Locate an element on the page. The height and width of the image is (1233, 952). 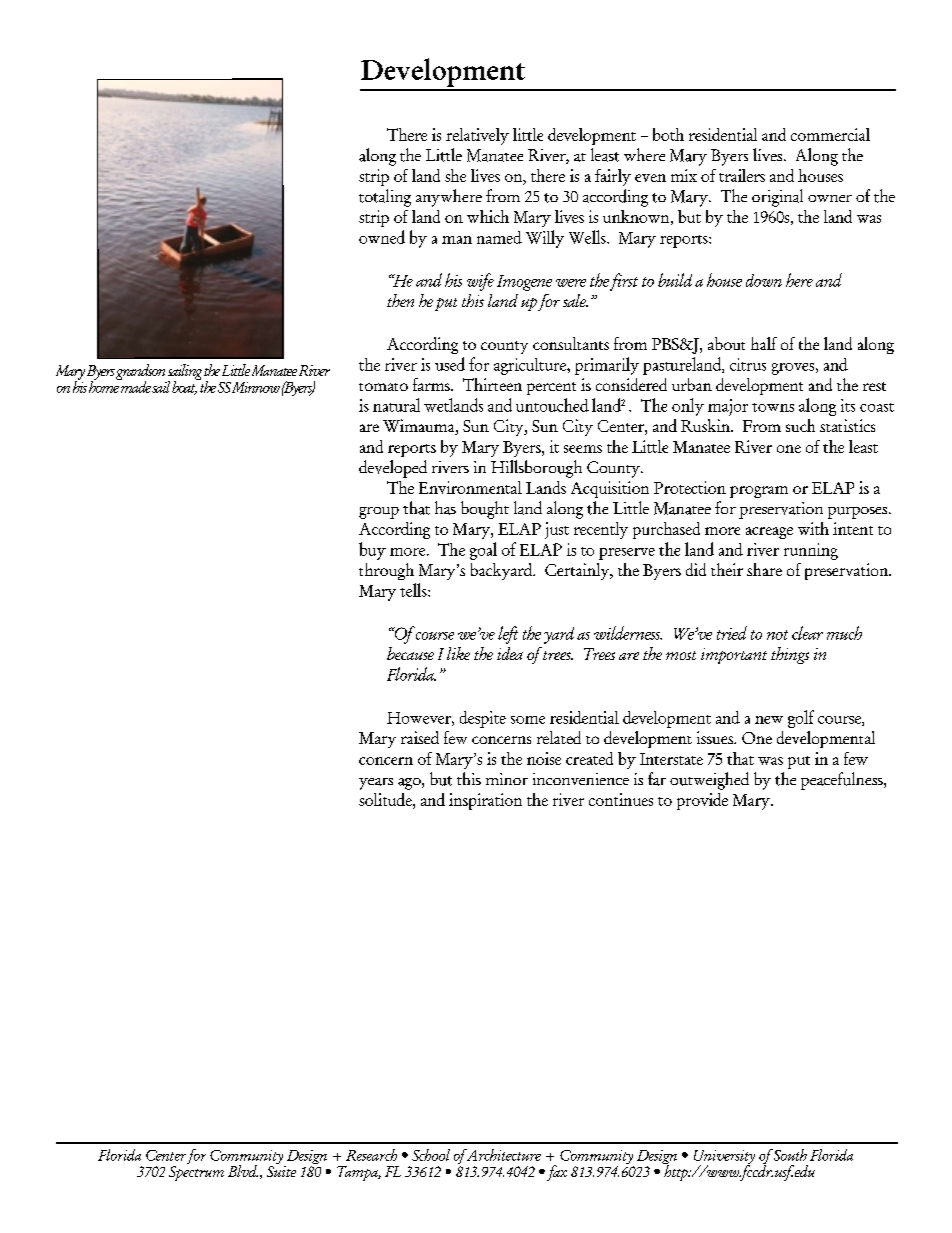
she is located at coordinates (455, 175).
